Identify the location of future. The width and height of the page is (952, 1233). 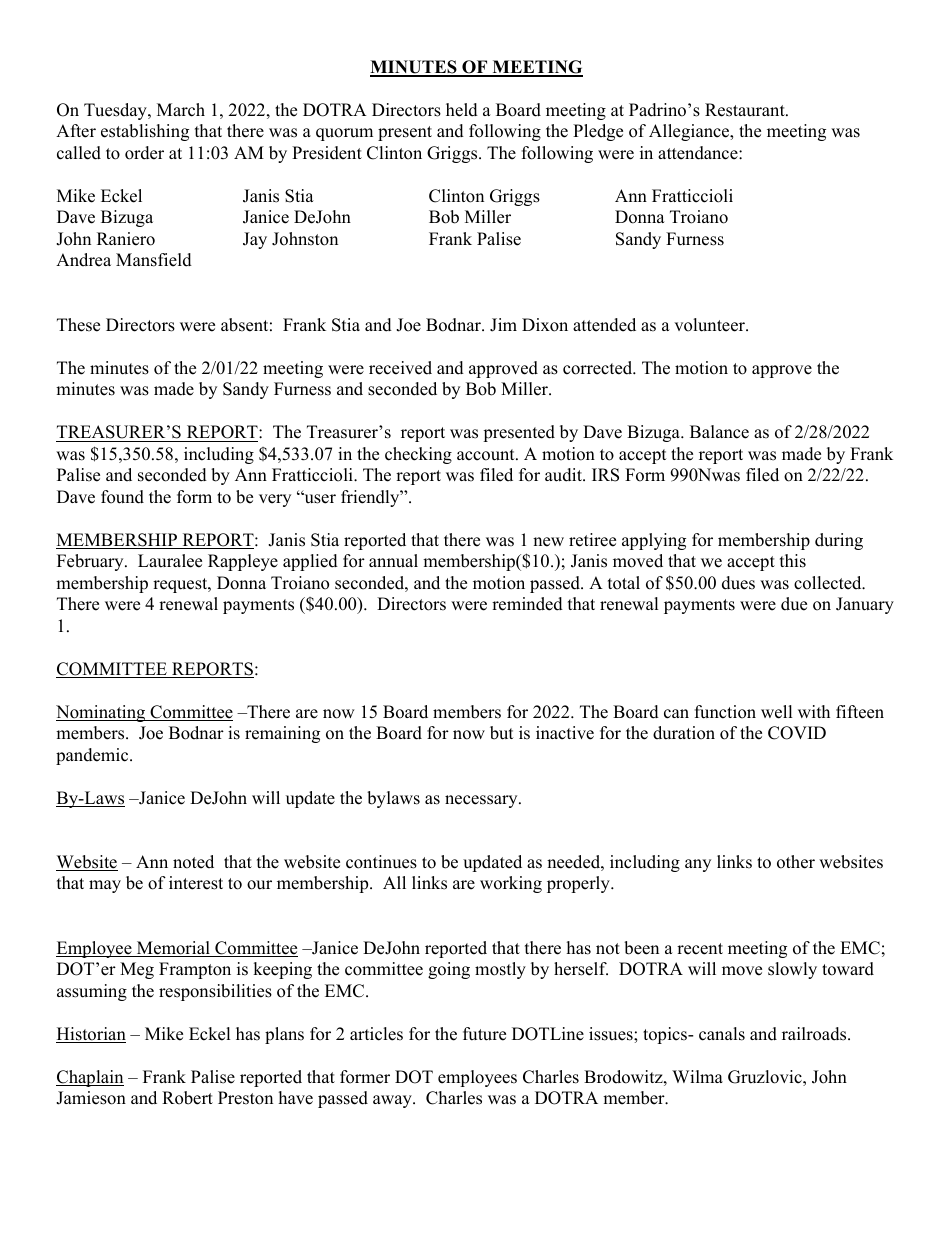
(484, 1034).
